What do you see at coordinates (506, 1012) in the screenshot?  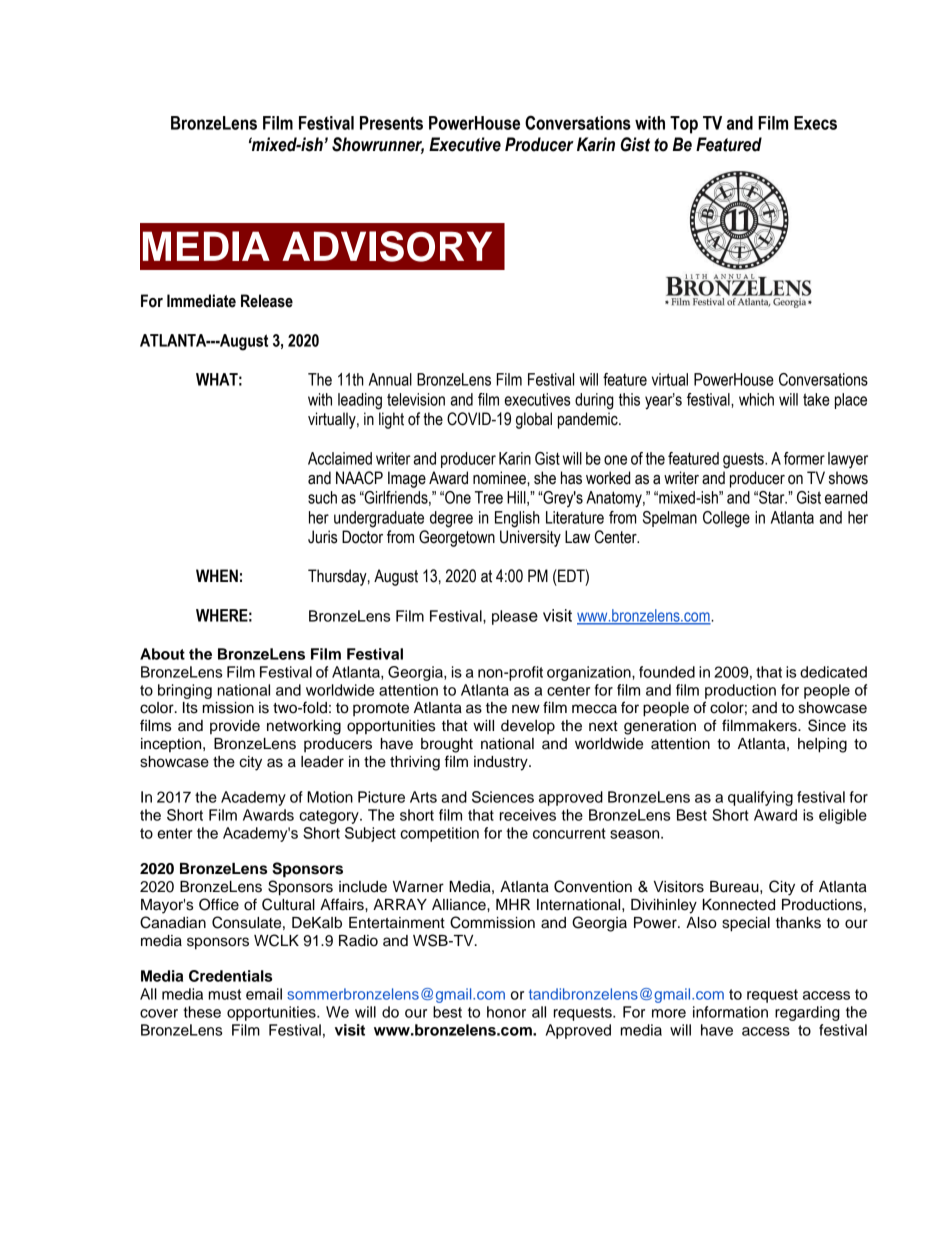 I see `honor` at bounding box center [506, 1012].
